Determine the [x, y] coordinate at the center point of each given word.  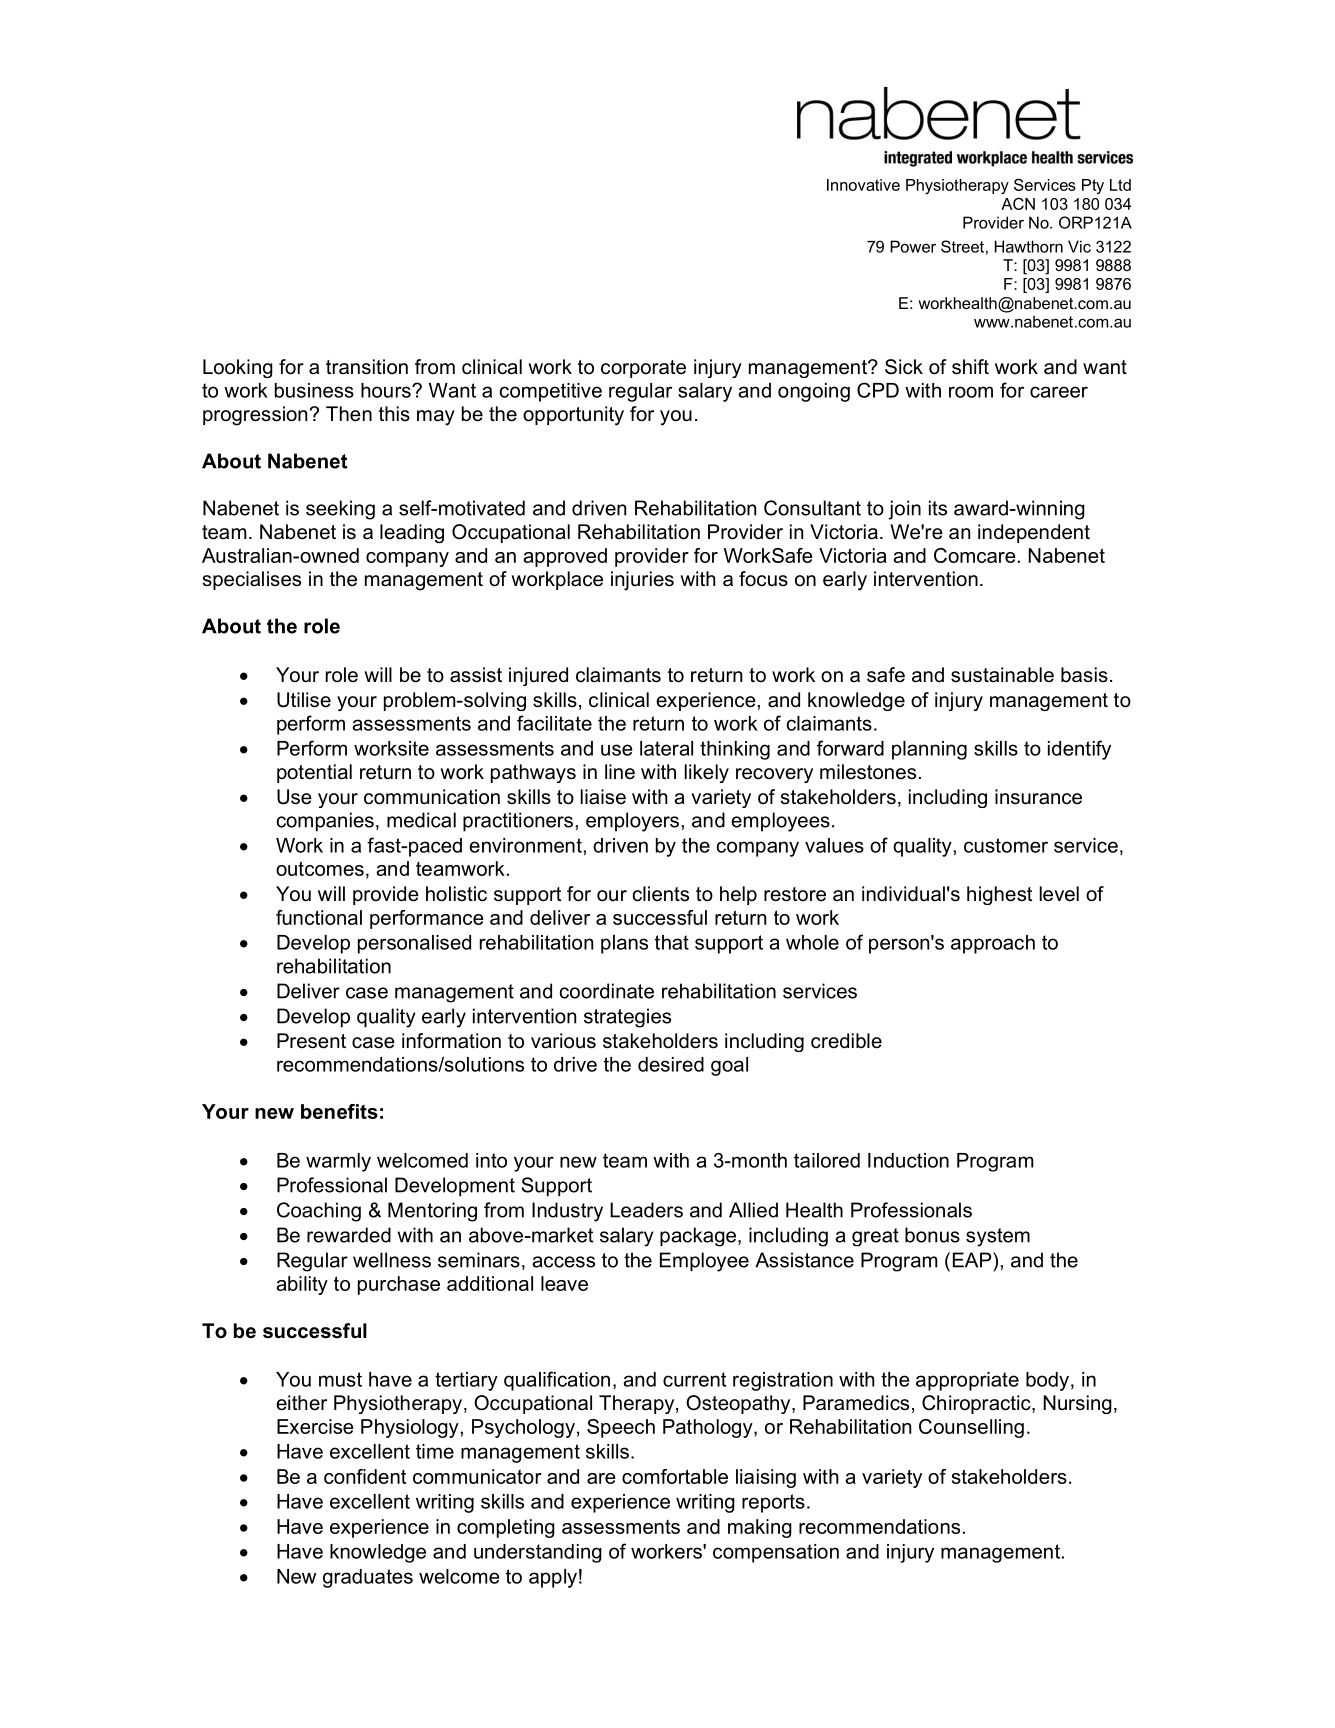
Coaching [319, 1212]
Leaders [646, 1210]
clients [661, 894]
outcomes [320, 868]
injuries [642, 581]
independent [1034, 533]
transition [367, 367]
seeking [340, 510]
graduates [368, 1578]
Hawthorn [1029, 246]
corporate [643, 369]
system [998, 1237]
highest [999, 895]
